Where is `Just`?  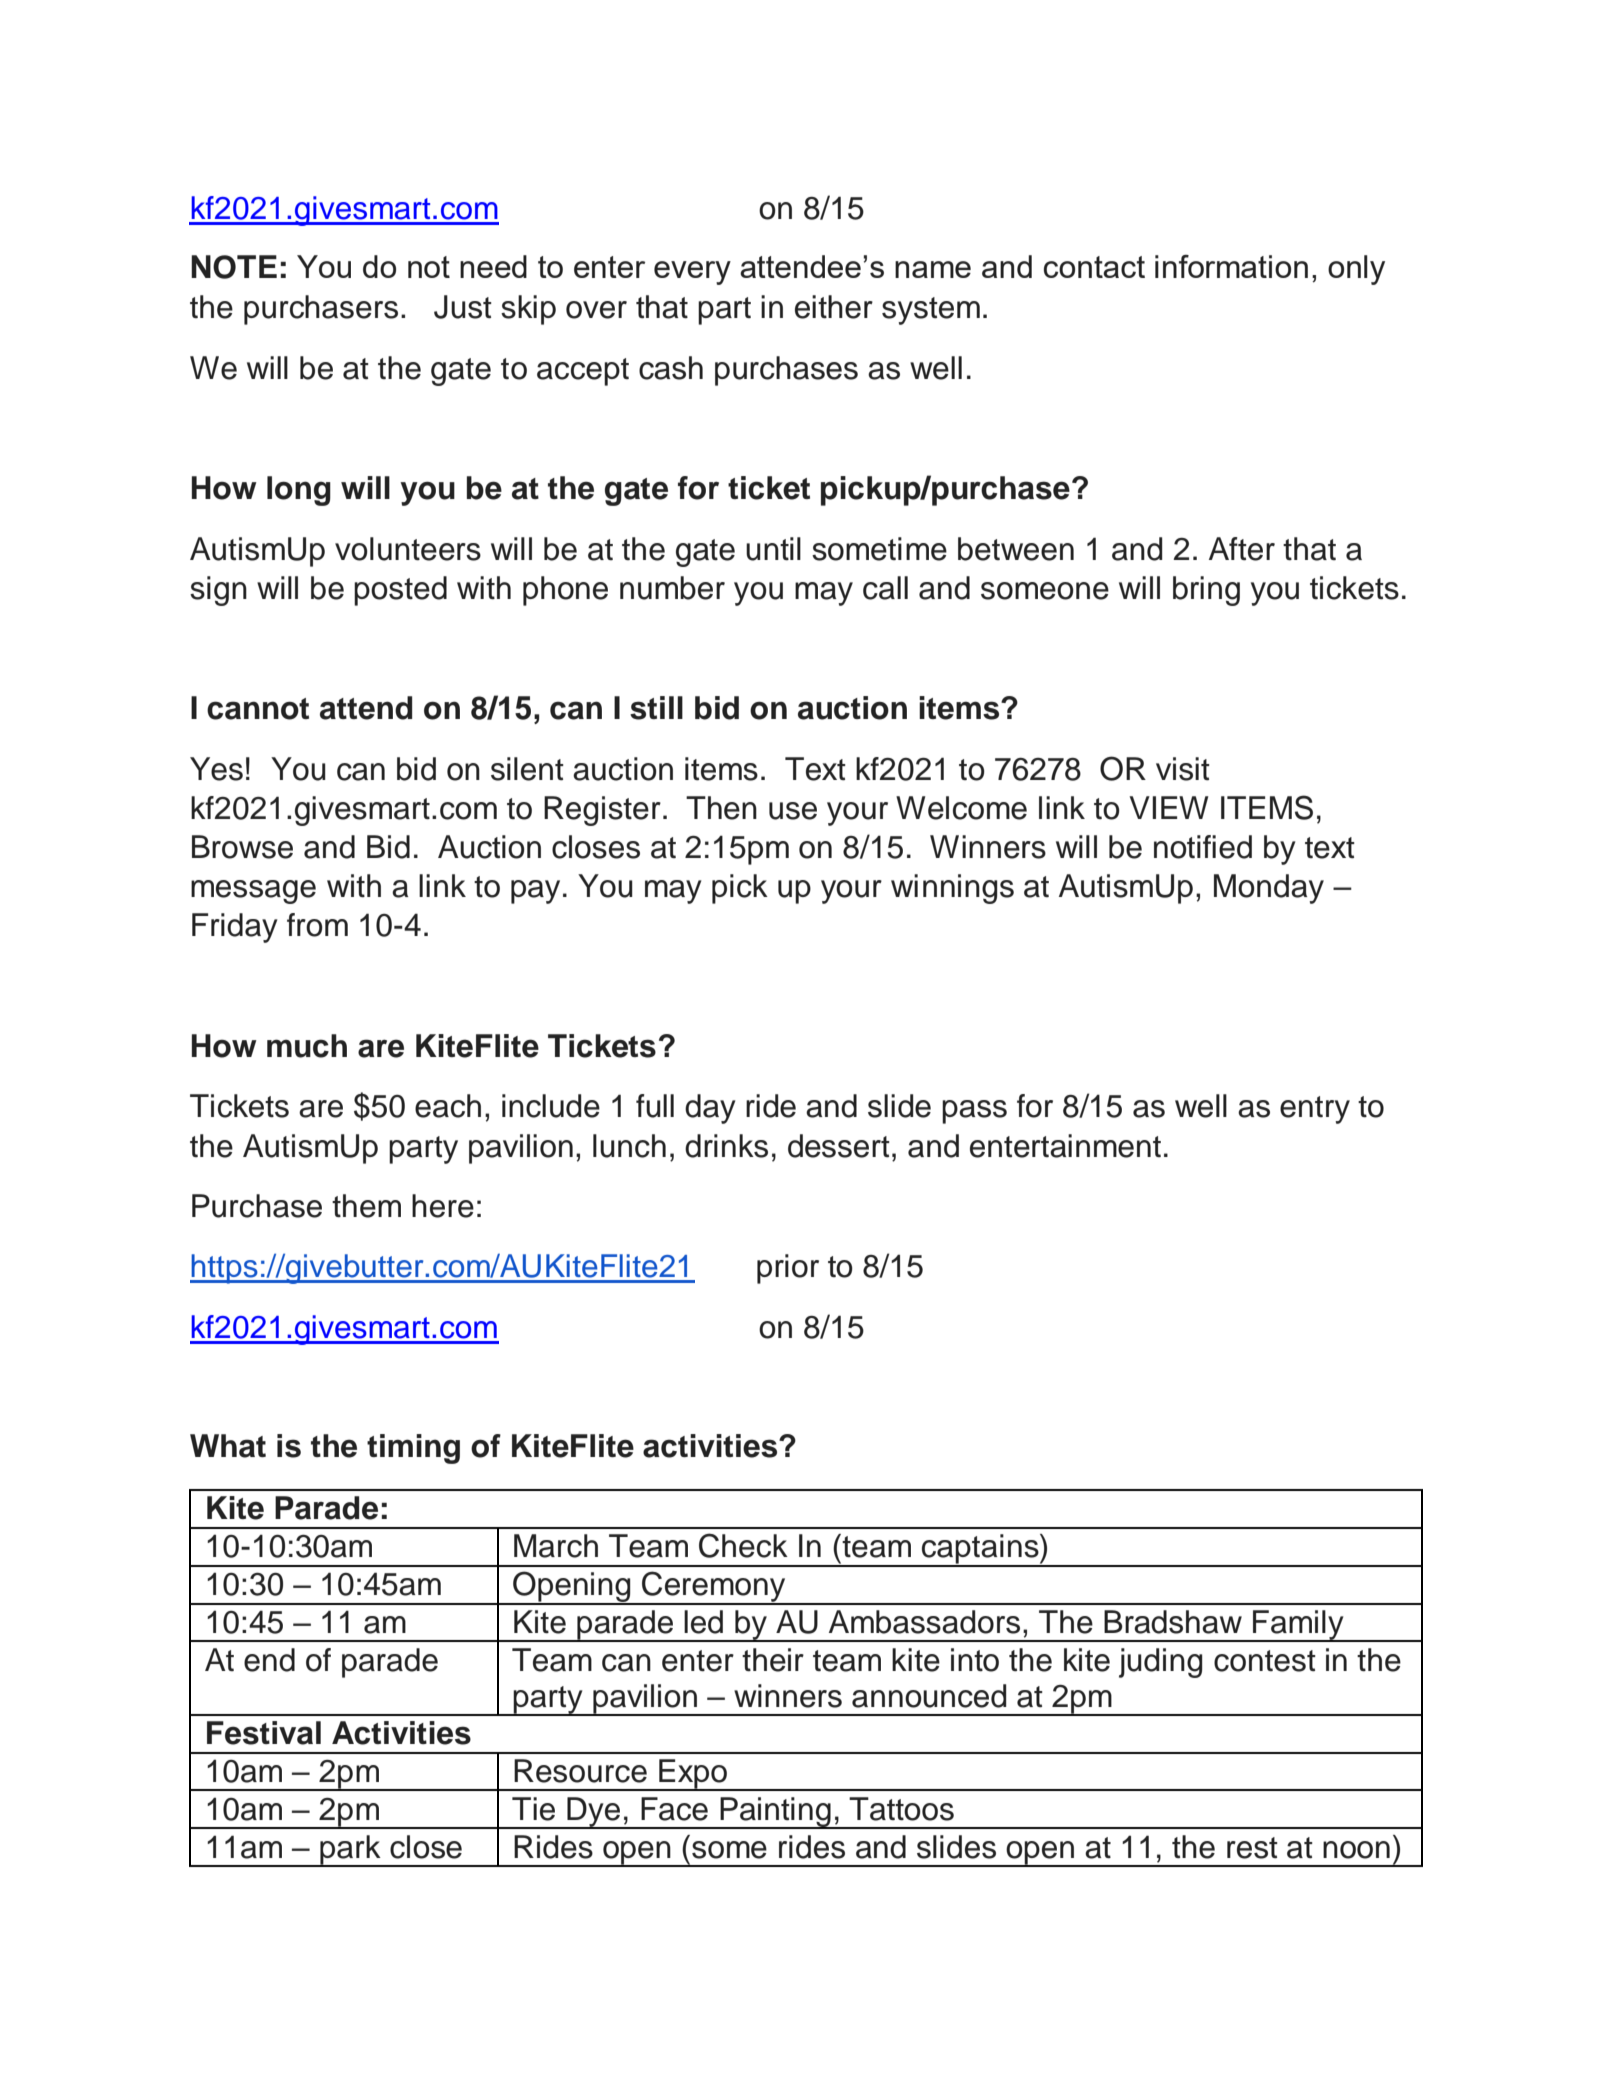 Just is located at coordinates (463, 307).
